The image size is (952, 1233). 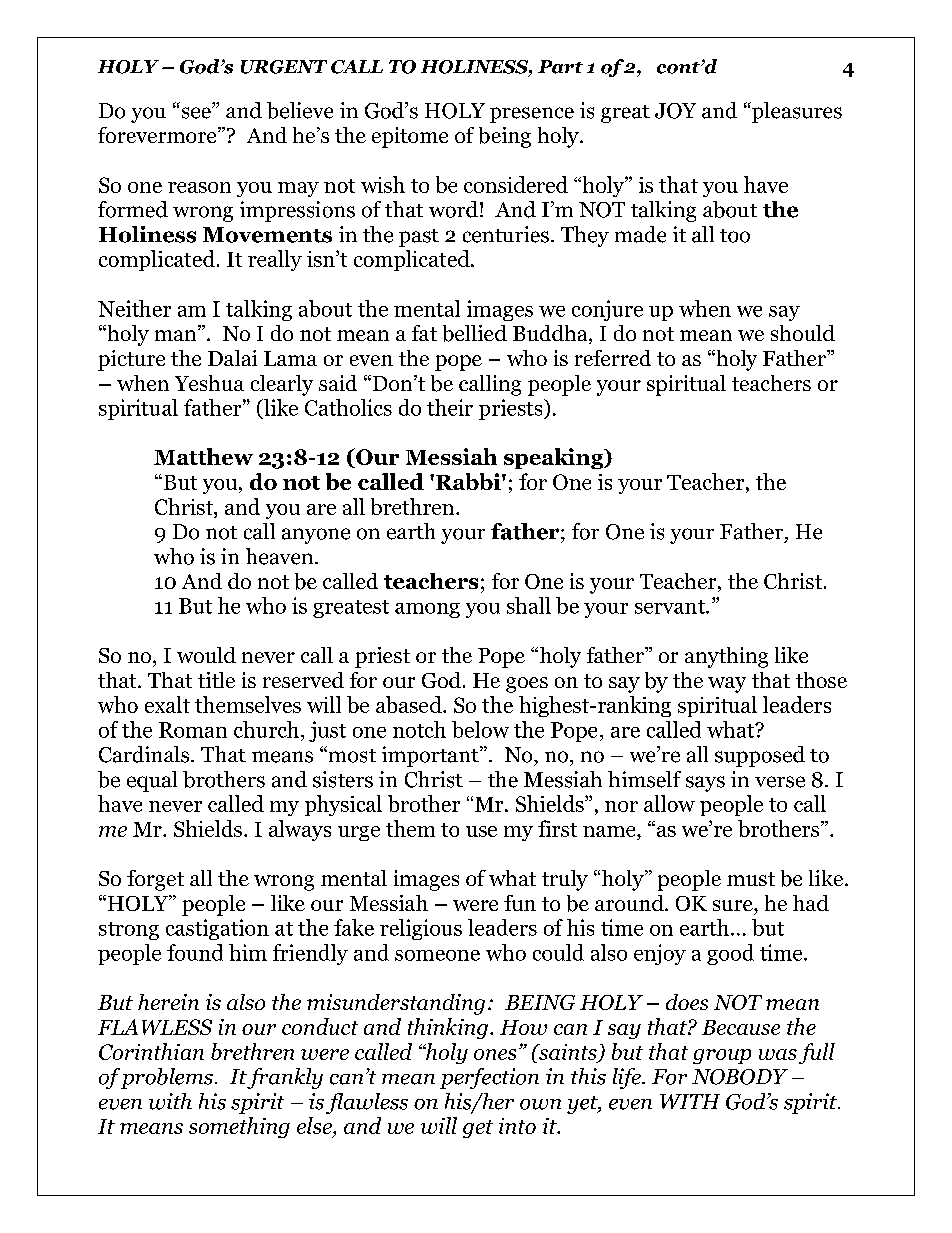 What do you see at coordinates (532, 115) in the image?
I see `presence` at bounding box center [532, 115].
